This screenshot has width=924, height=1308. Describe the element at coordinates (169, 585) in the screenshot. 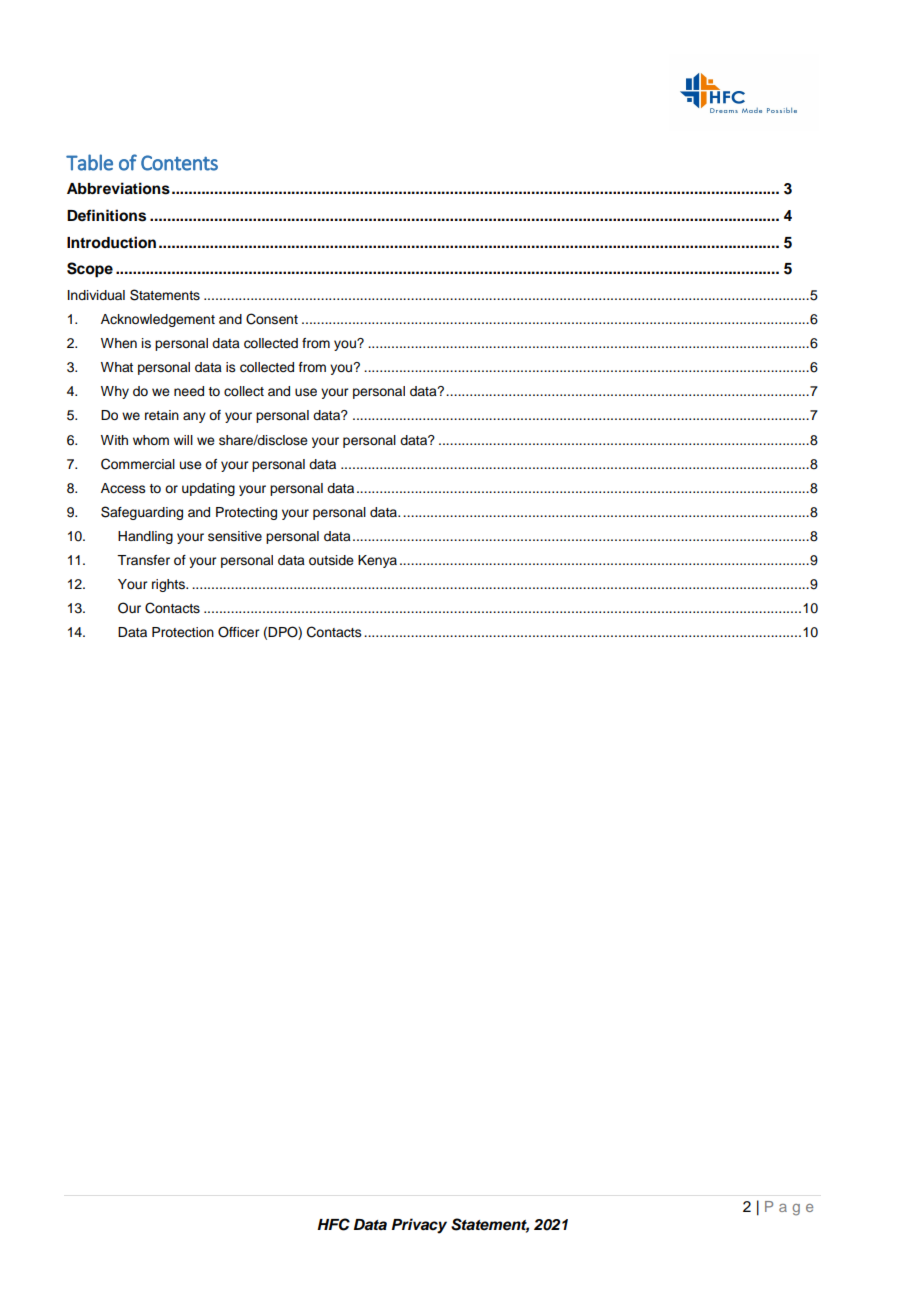

I see `rights` at that location.
